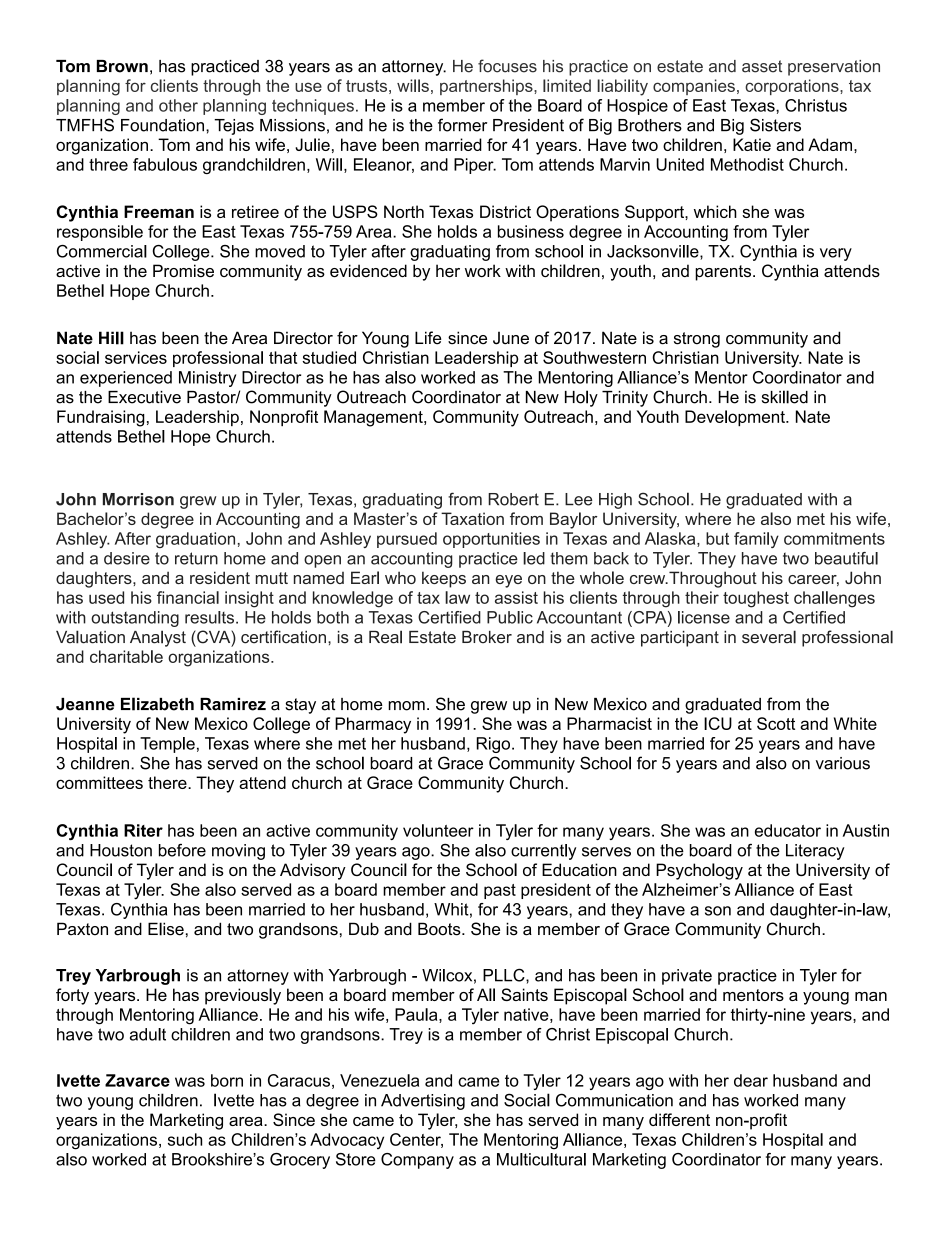  What do you see at coordinates (438, 830) in the image?
I see `volunteer` at bounding box center [438, 830].
